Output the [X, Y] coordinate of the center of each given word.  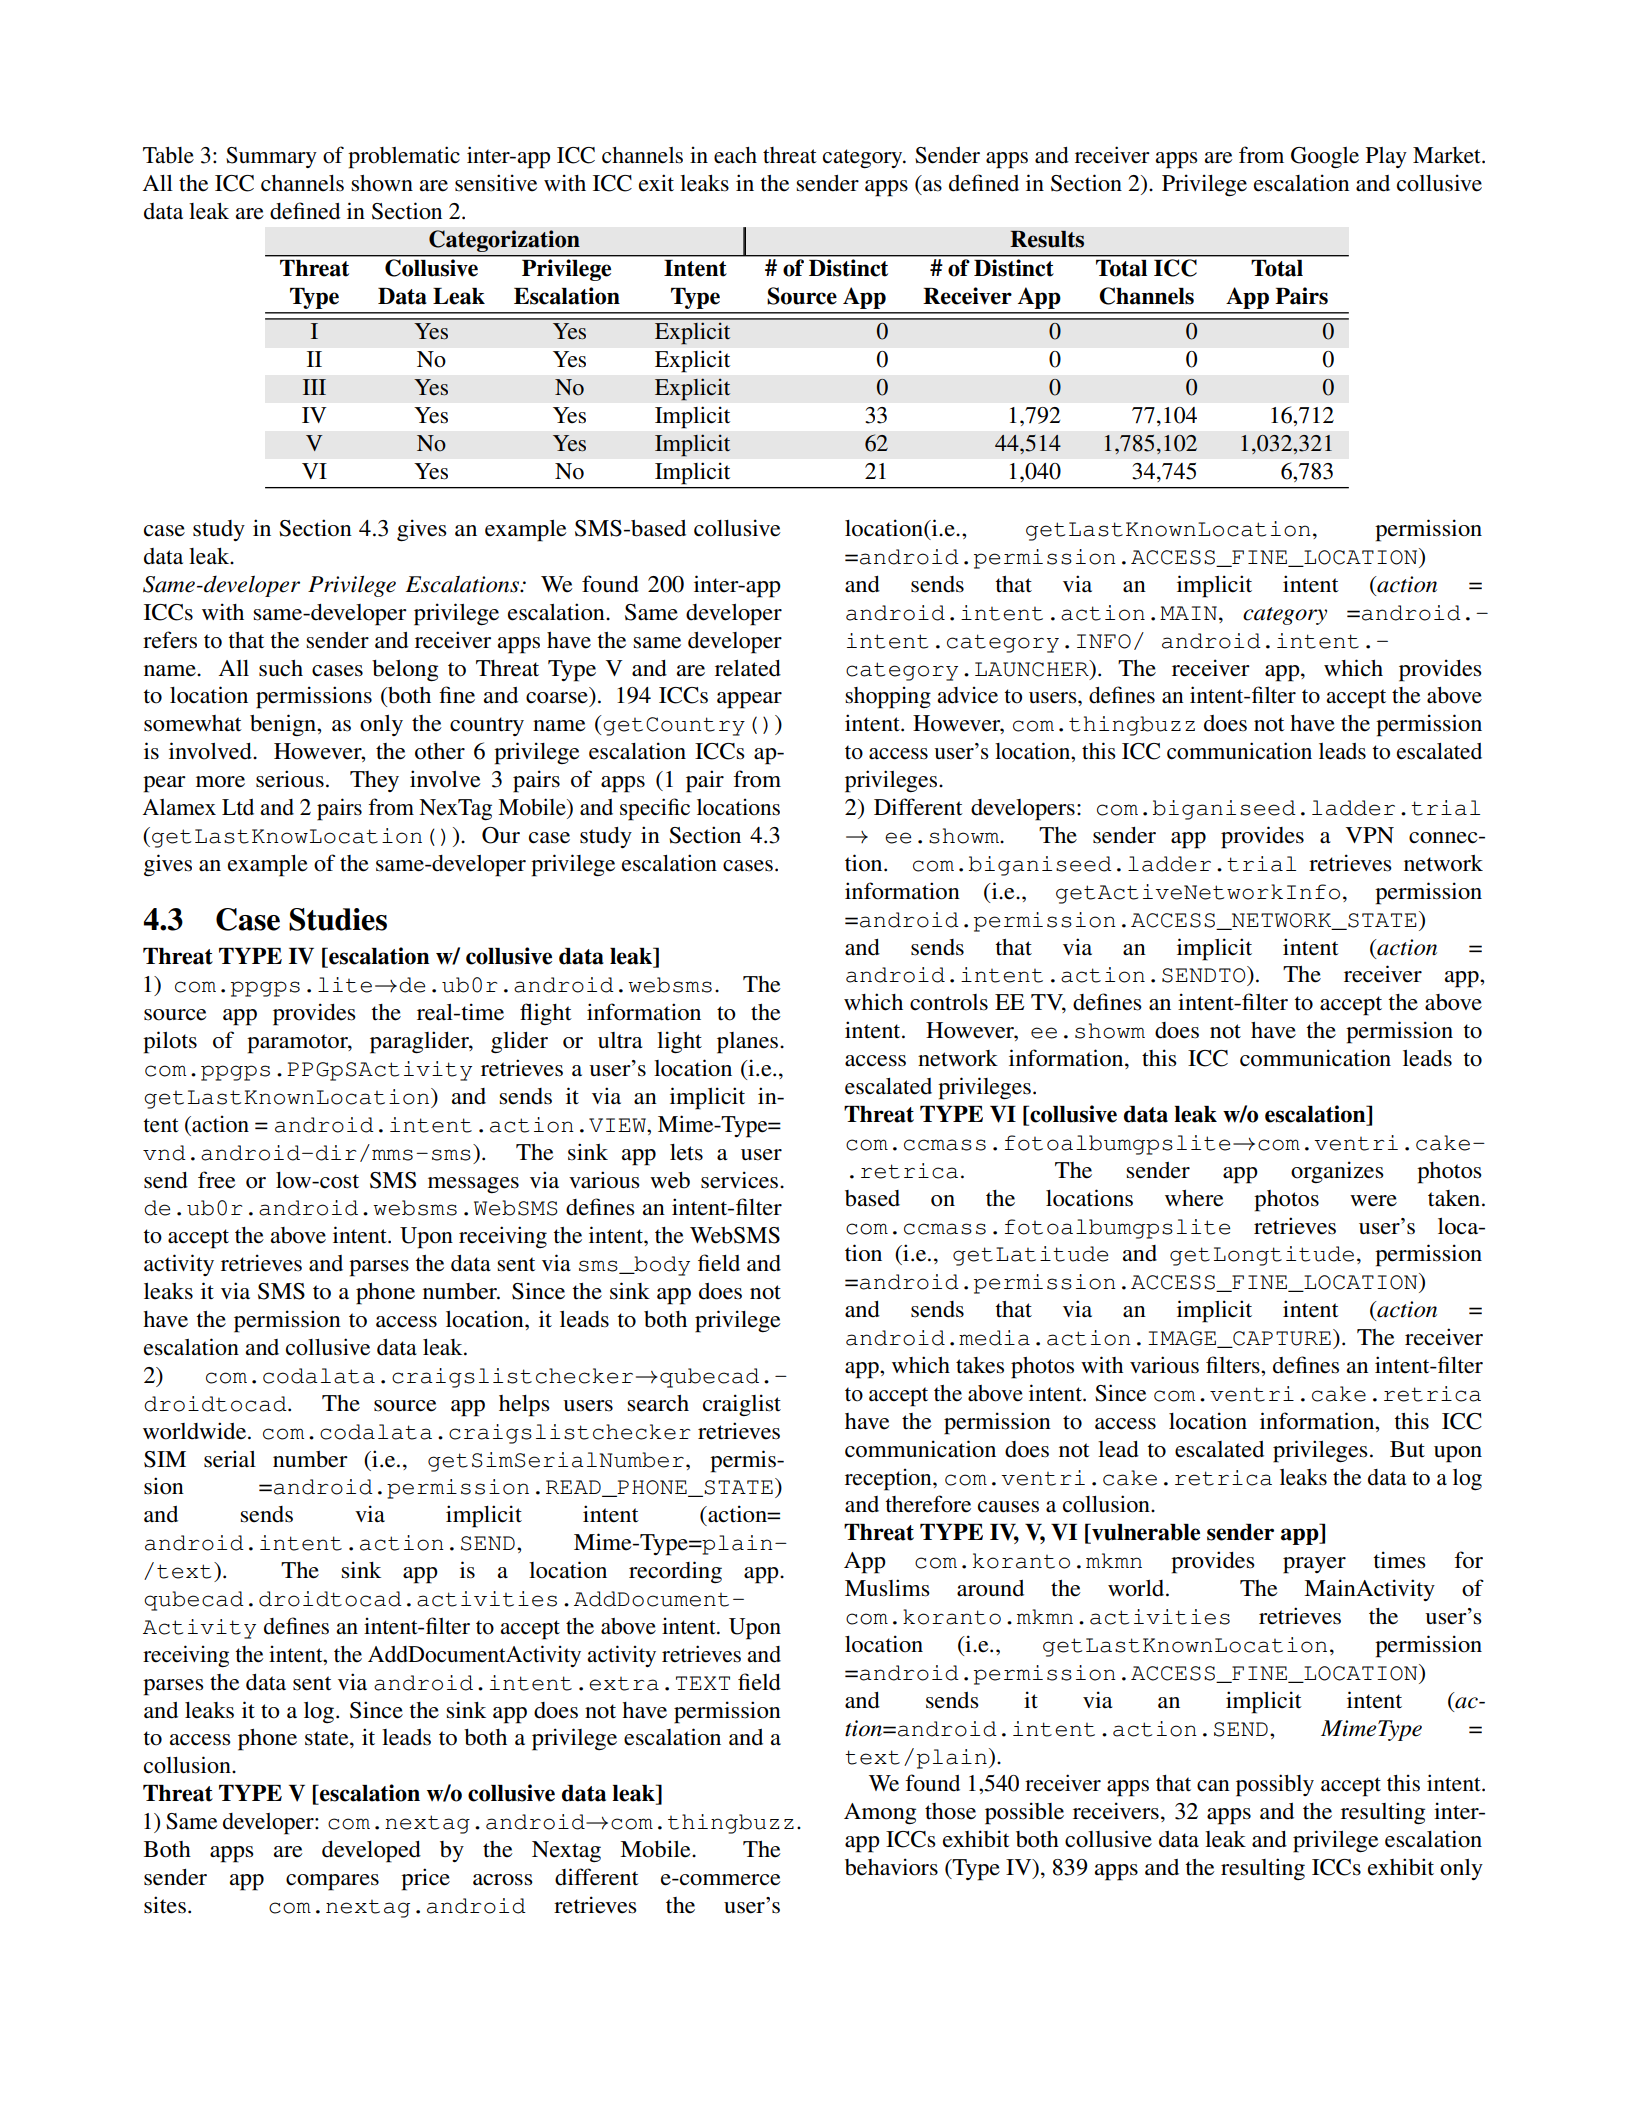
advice [967, 695]
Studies [338, 919]
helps [524, 1406]
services [741, 1180]
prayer [1314, 1565]
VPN [1370, 835]
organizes [1337, 1172]
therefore [928, 1504]
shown [382, 183]
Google [1325, 158]
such [281, 668]
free [217, 1180]
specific [655, 809]
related [748, 668]
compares [332, 1882]
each [735, 155]
